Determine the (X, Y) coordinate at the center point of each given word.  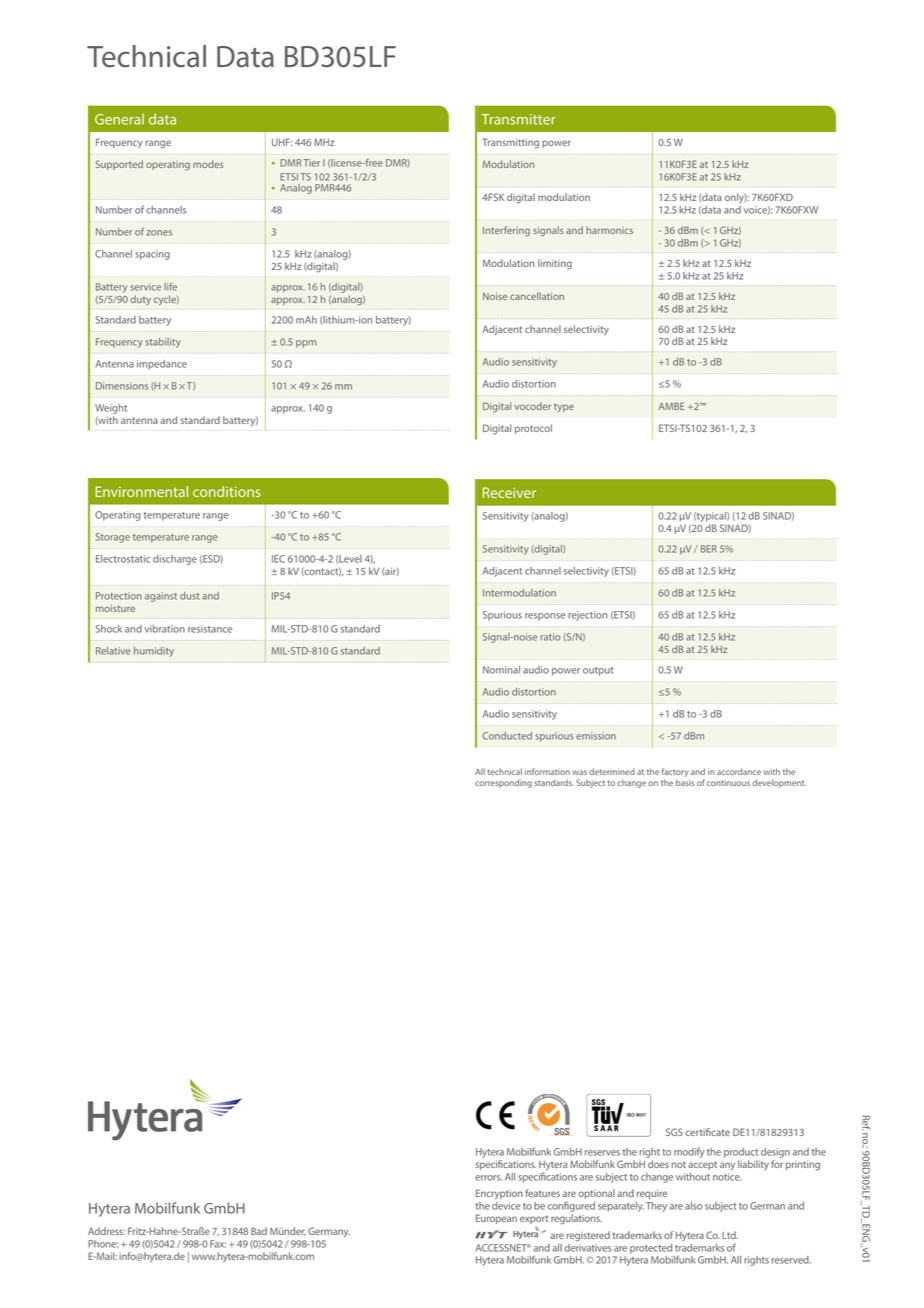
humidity (154, 652)
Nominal (501, 670)
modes (208, 164)
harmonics (609, 230)
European (496, 1219)
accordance (739, 771)
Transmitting (510, 143)
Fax (218, 1244)
